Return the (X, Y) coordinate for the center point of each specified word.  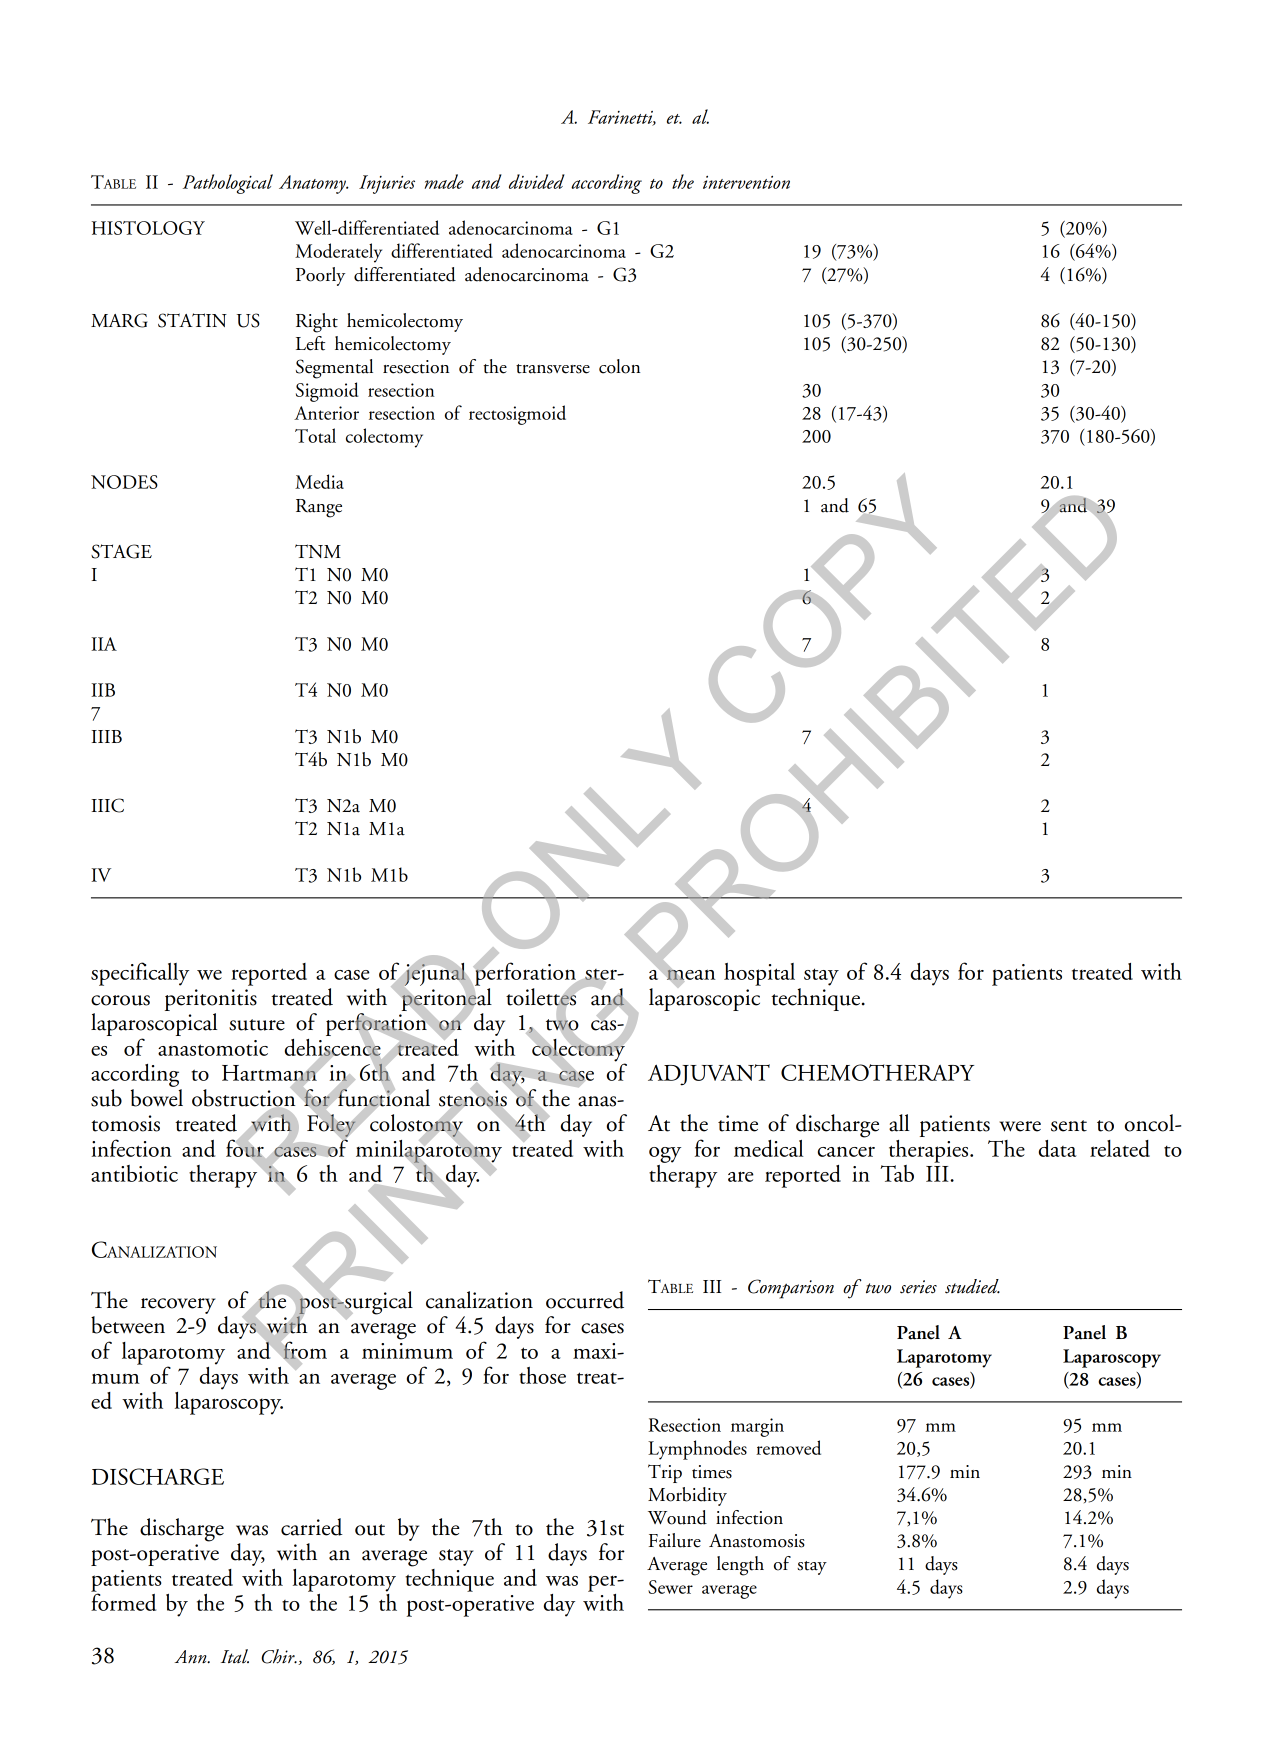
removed (788, 1447)
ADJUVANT (709, 1075)
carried (312, 1527)
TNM (318, 551)
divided (537, 181)
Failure (675, 1540)
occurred (585, 1300)
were (1020, 1126)
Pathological (228, 184)
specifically (140, 974)
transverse (553, 369)
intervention (746, 182)
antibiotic (134, 1173)
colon (619, 366)
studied (972, 1286)
